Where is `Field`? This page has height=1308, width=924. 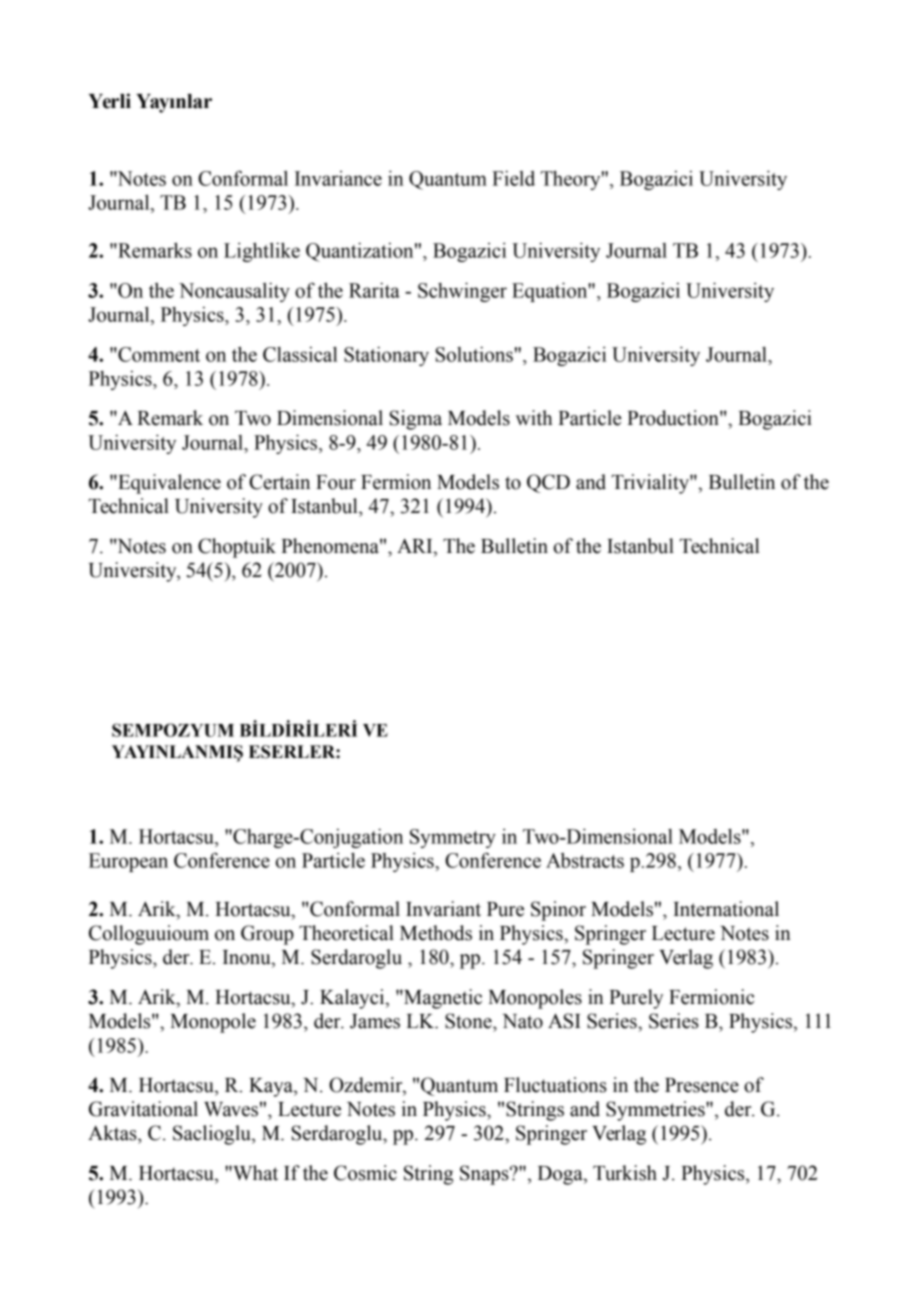 Field is located at coordinates (513, 178).
